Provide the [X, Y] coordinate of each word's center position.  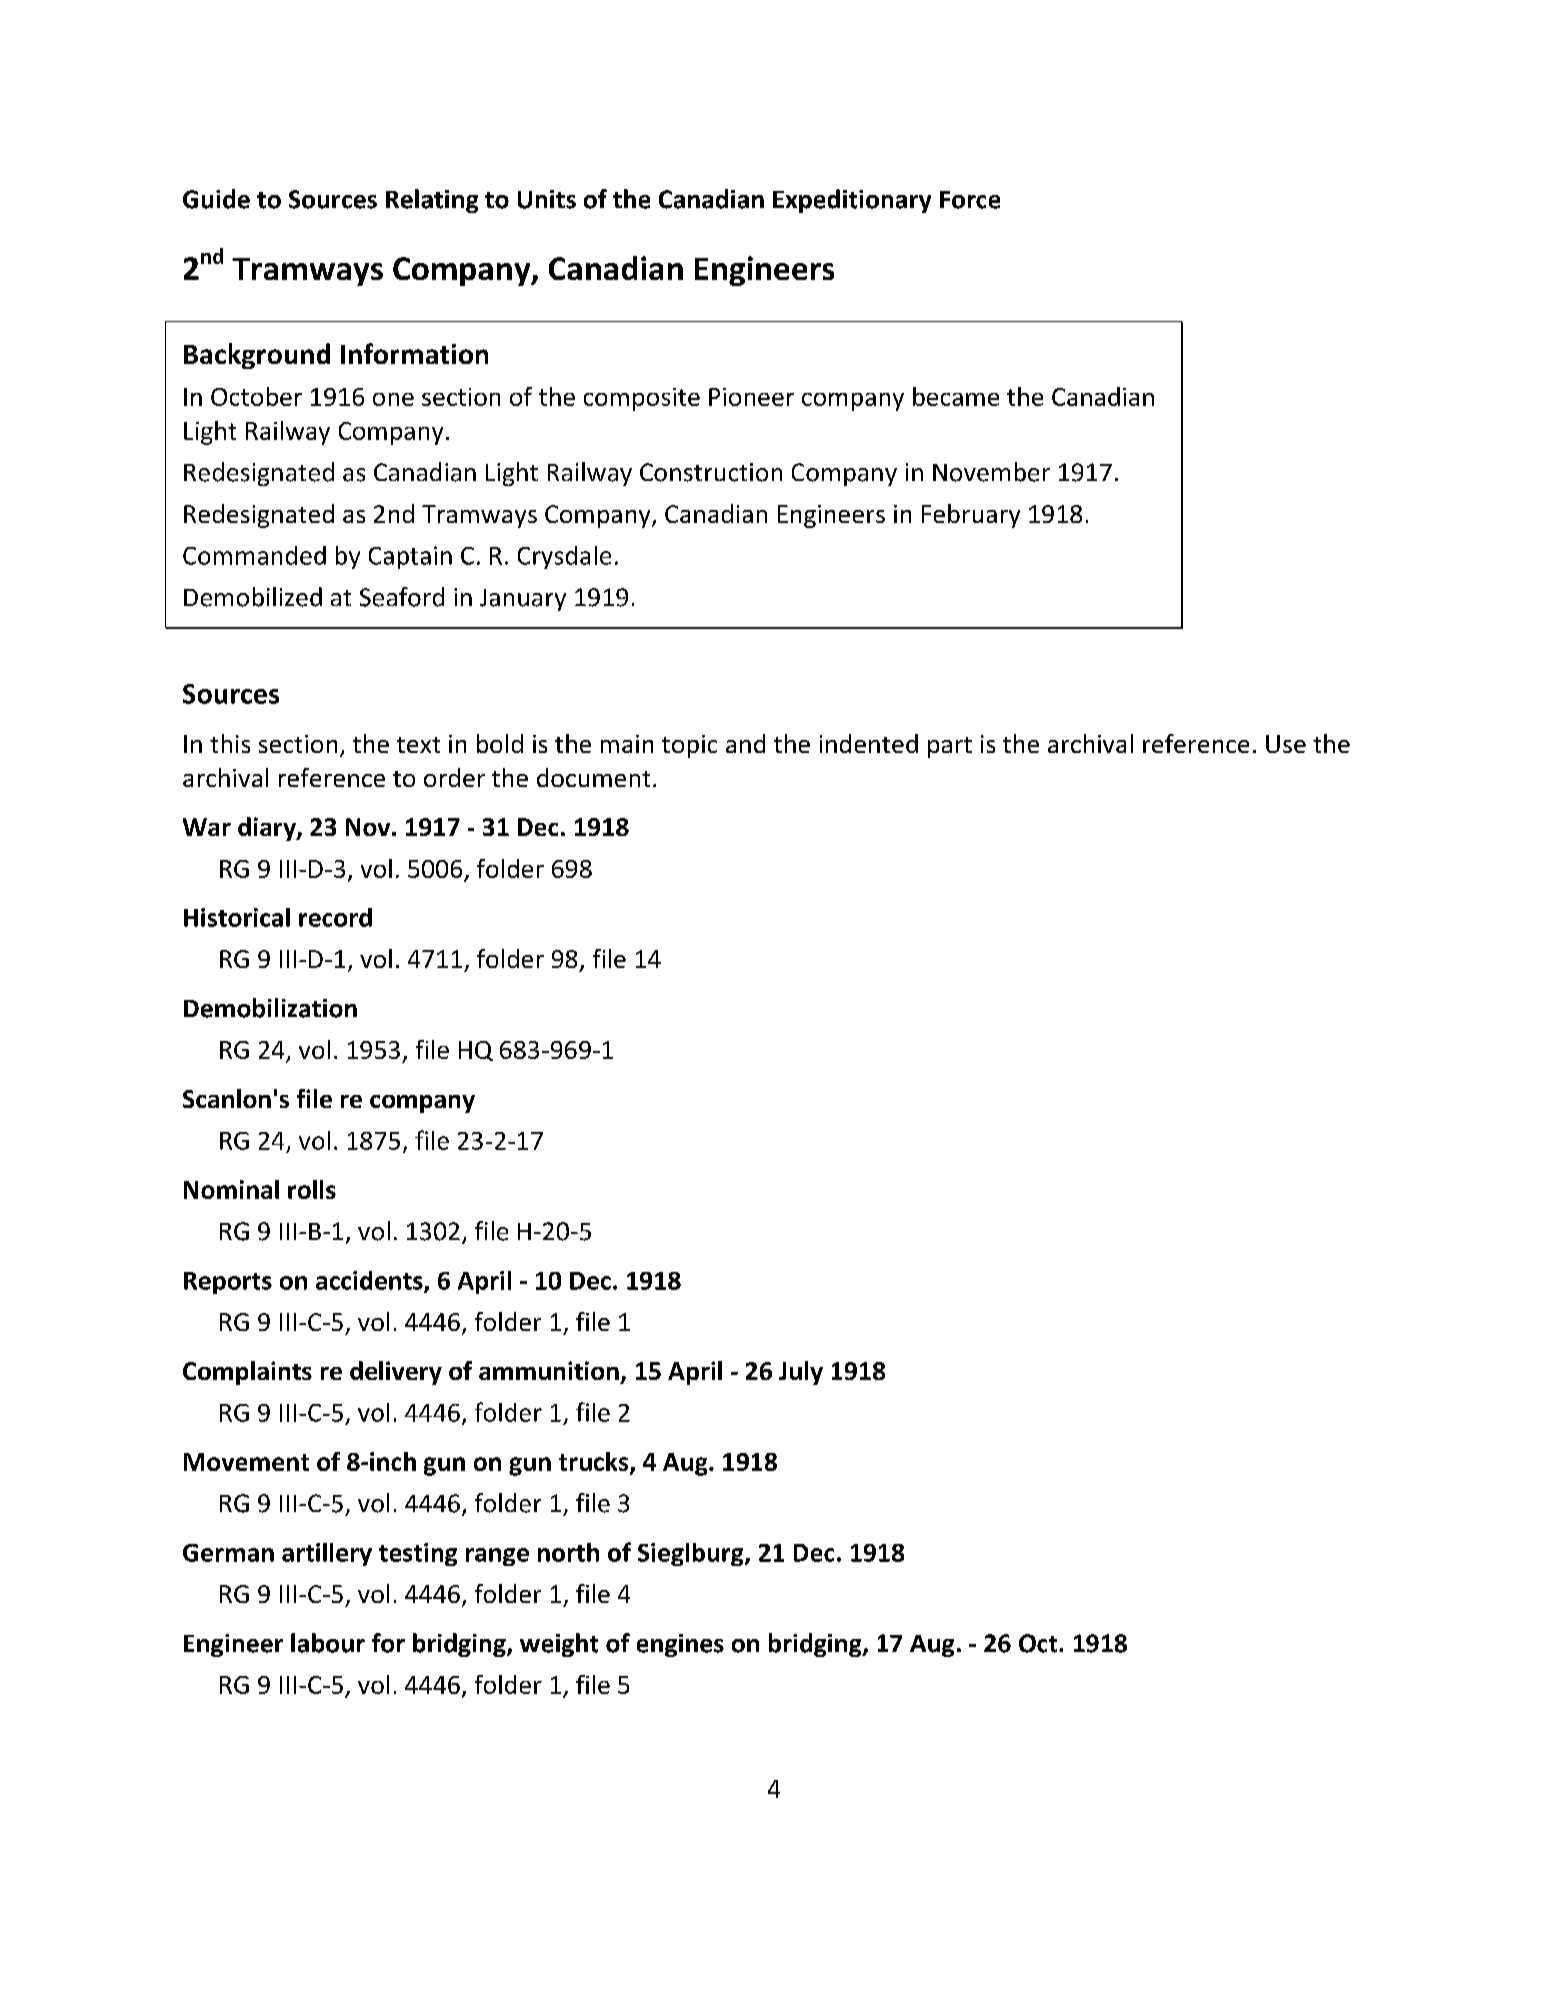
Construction [711, 472]
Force [970, 200]
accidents [370, 1281]
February [971, 516]
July [801, 1373]
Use [1286, 744]
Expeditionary [852, 201]
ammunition [549, 1370]
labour [328, 1643]
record [335, 917]
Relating [432, 201]
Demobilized [253, 597]
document [593, 777]
